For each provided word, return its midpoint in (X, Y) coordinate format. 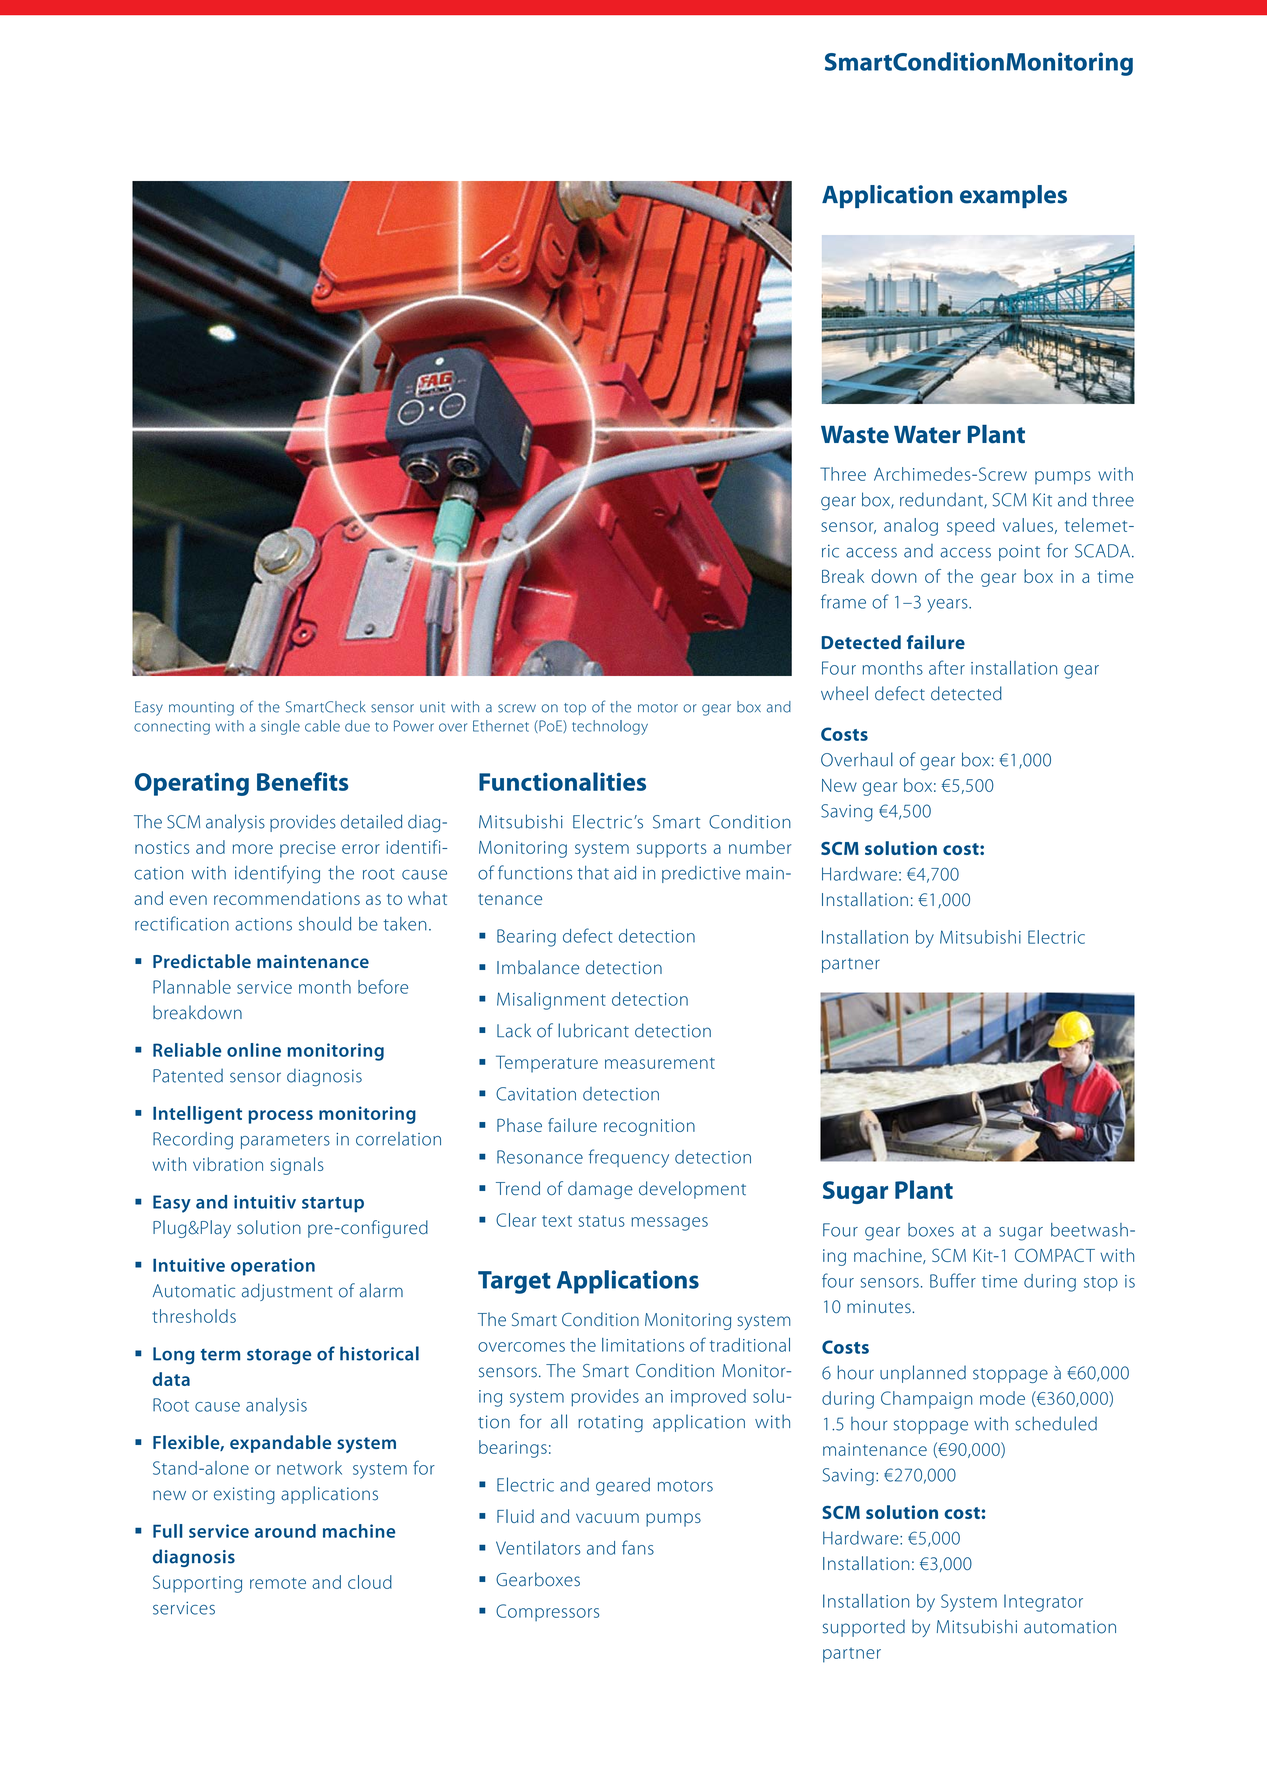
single (280, 727)
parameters (285, 1141)
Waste (855, 435)
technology (610, 727)
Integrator (1043, 1603)
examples (1013, 196)
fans (638, 1547)
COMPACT (1055, 1255)
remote (278, 1583)
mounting (201, 709)
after (947, 667)
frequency (629, 1158)
